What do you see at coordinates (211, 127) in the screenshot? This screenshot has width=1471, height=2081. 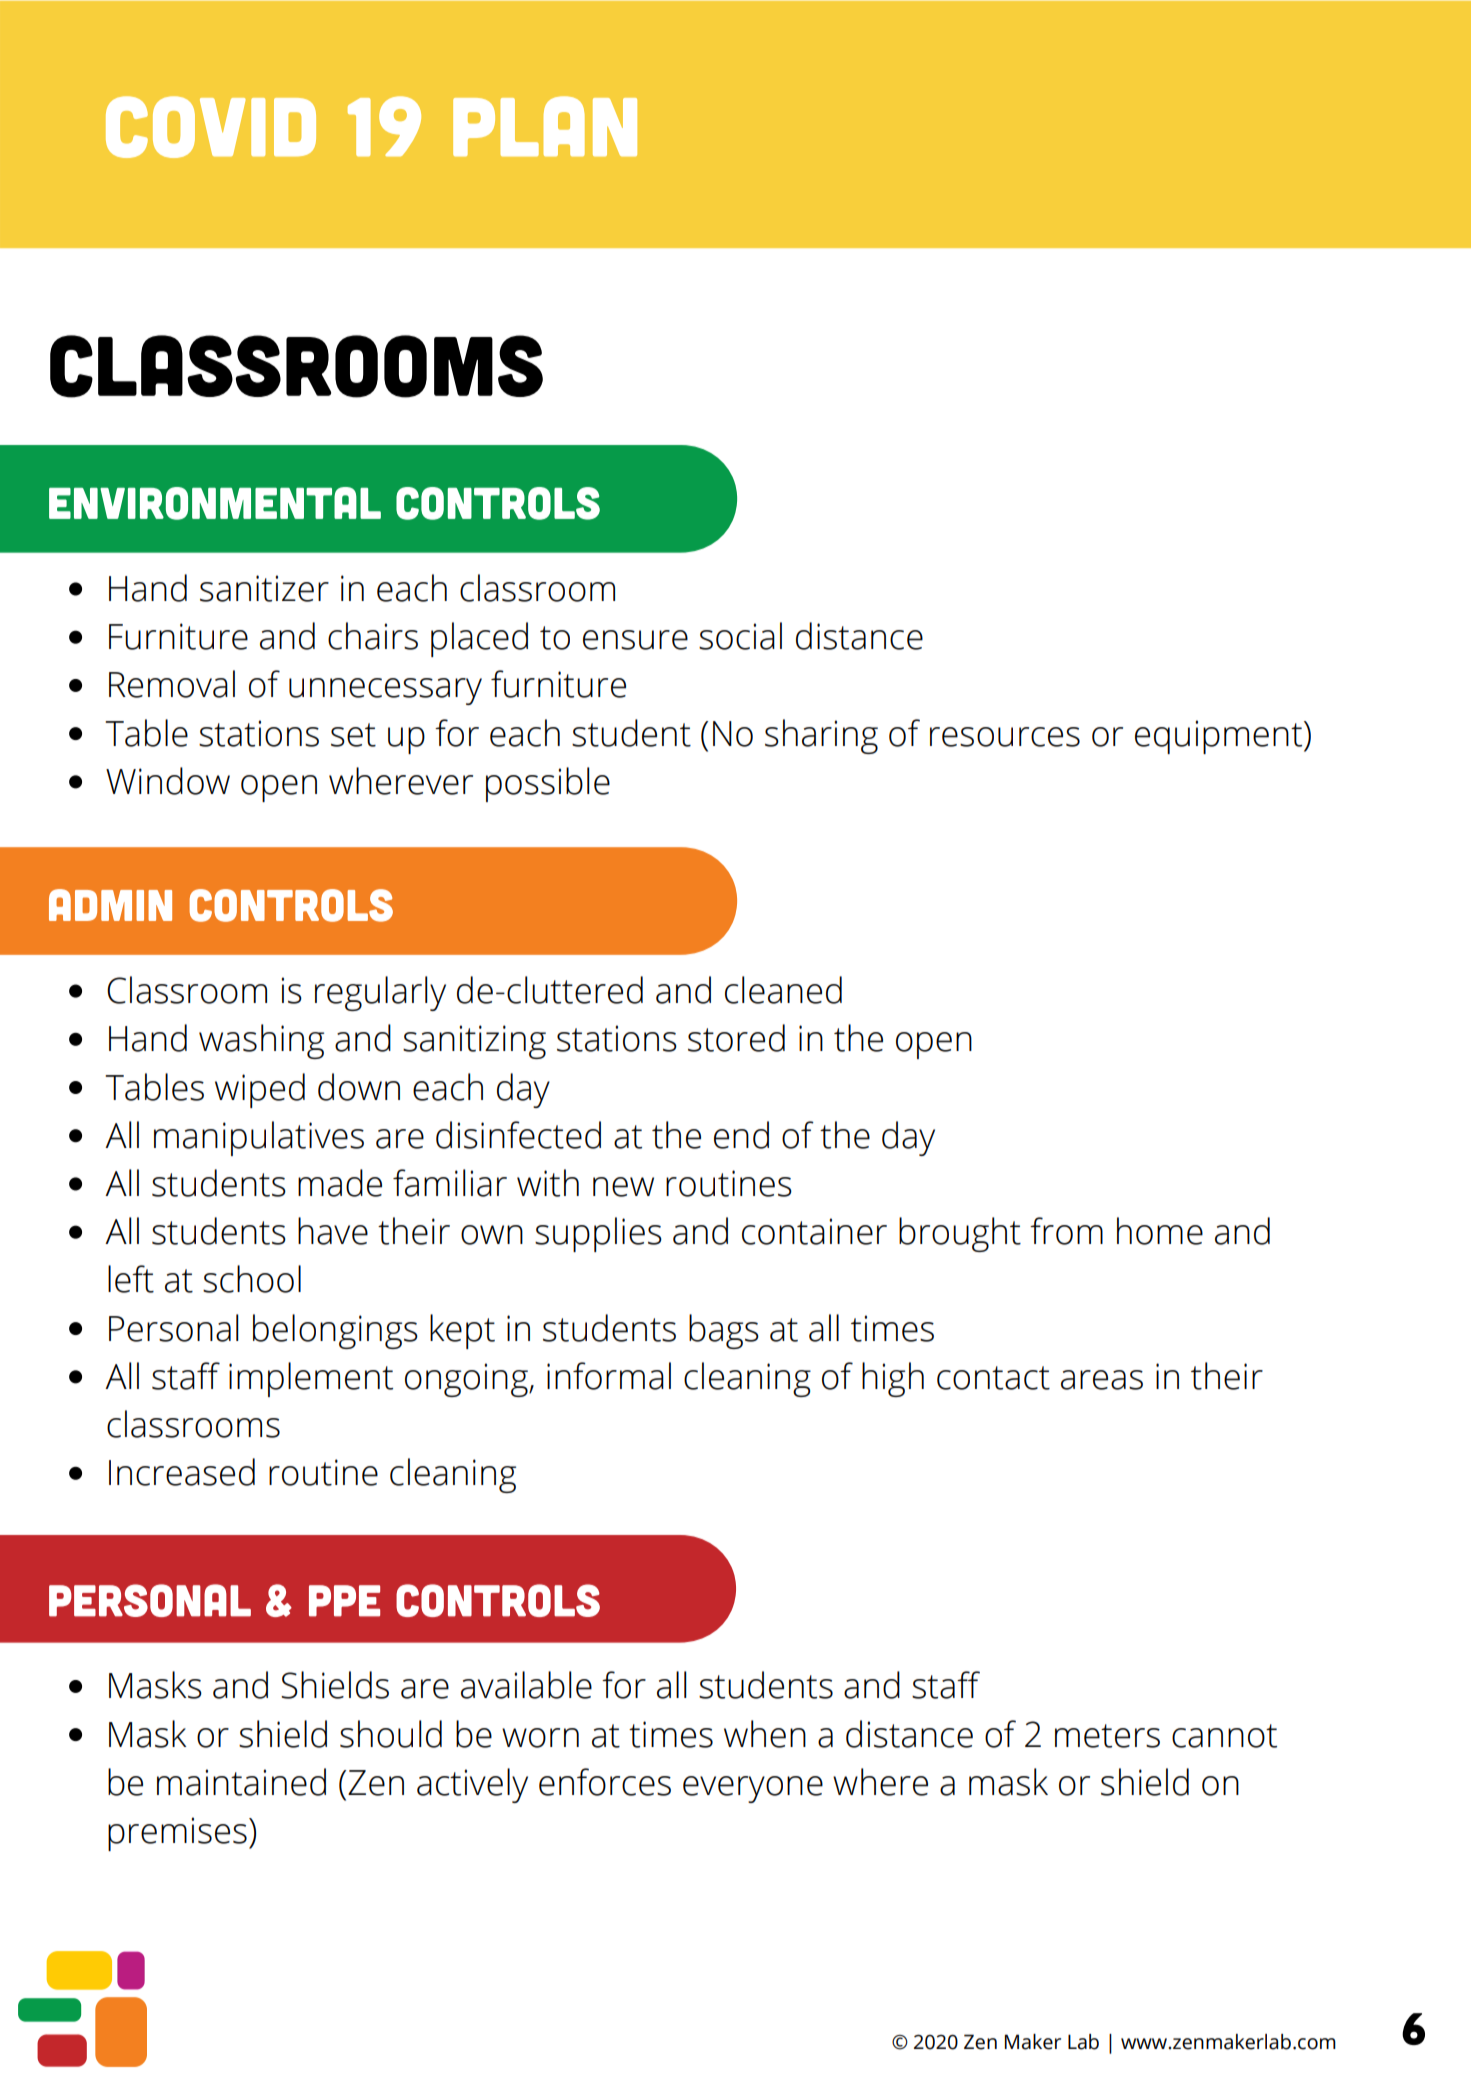 I see `covid` at bounding box center [211, 127].
